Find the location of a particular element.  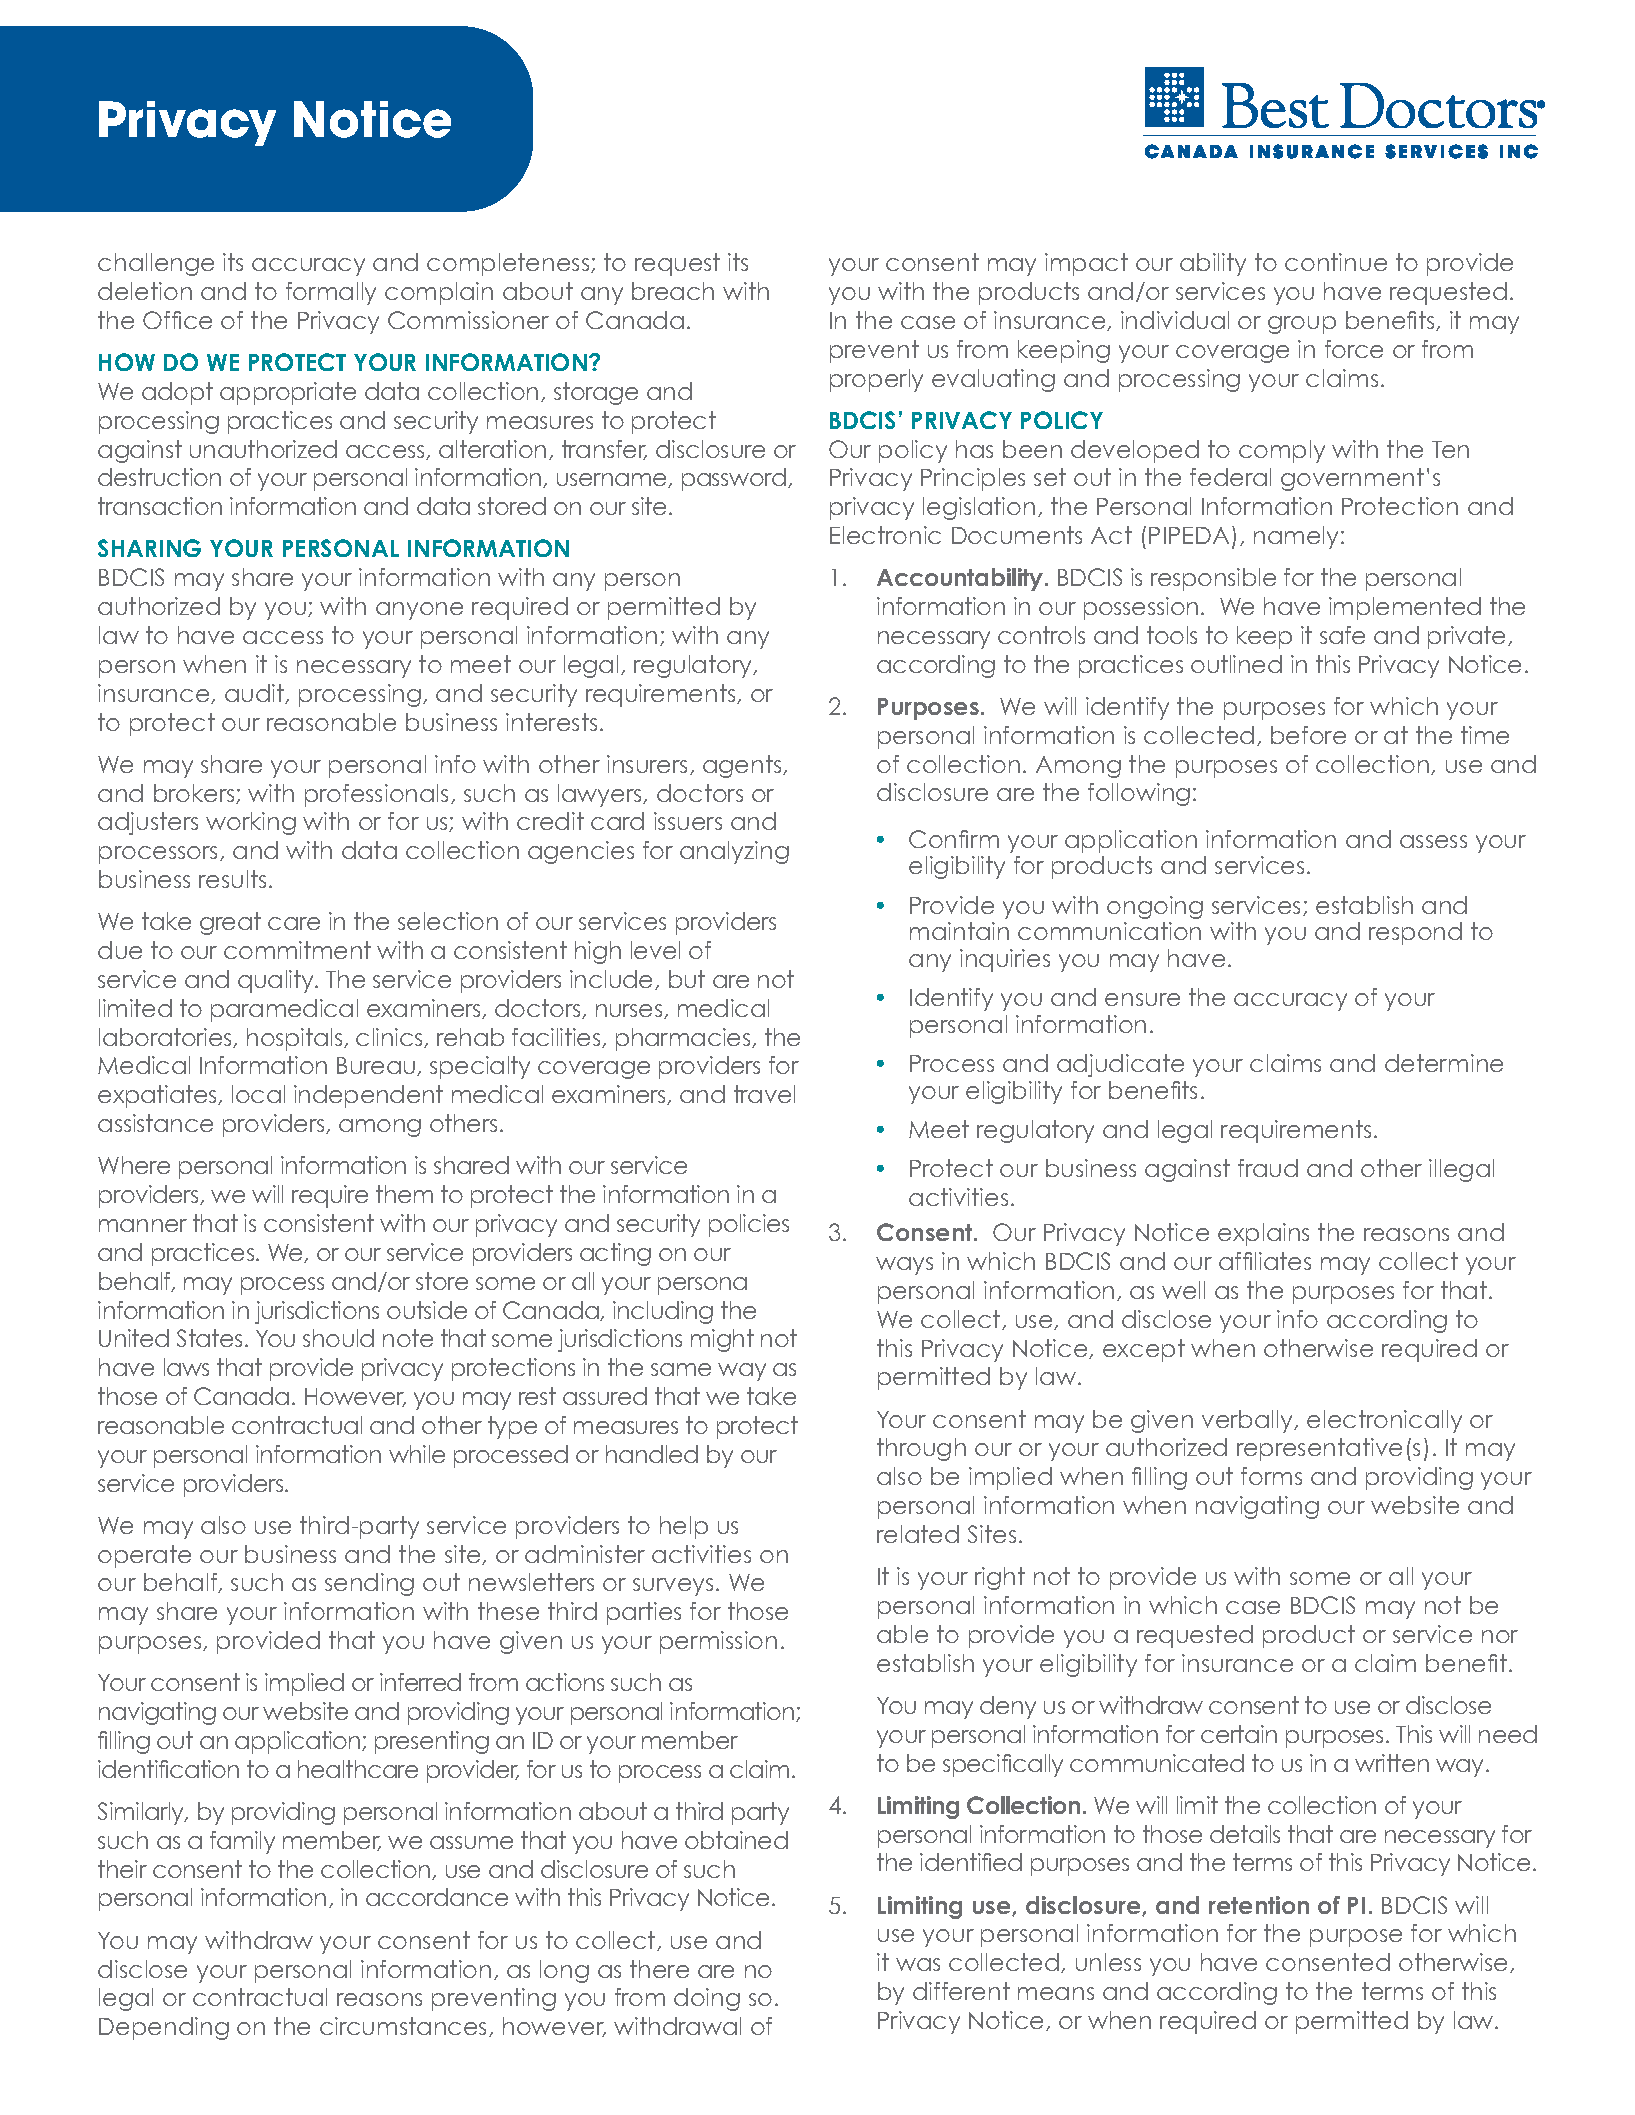

circumstances is located at coordinates (405, 2027).
